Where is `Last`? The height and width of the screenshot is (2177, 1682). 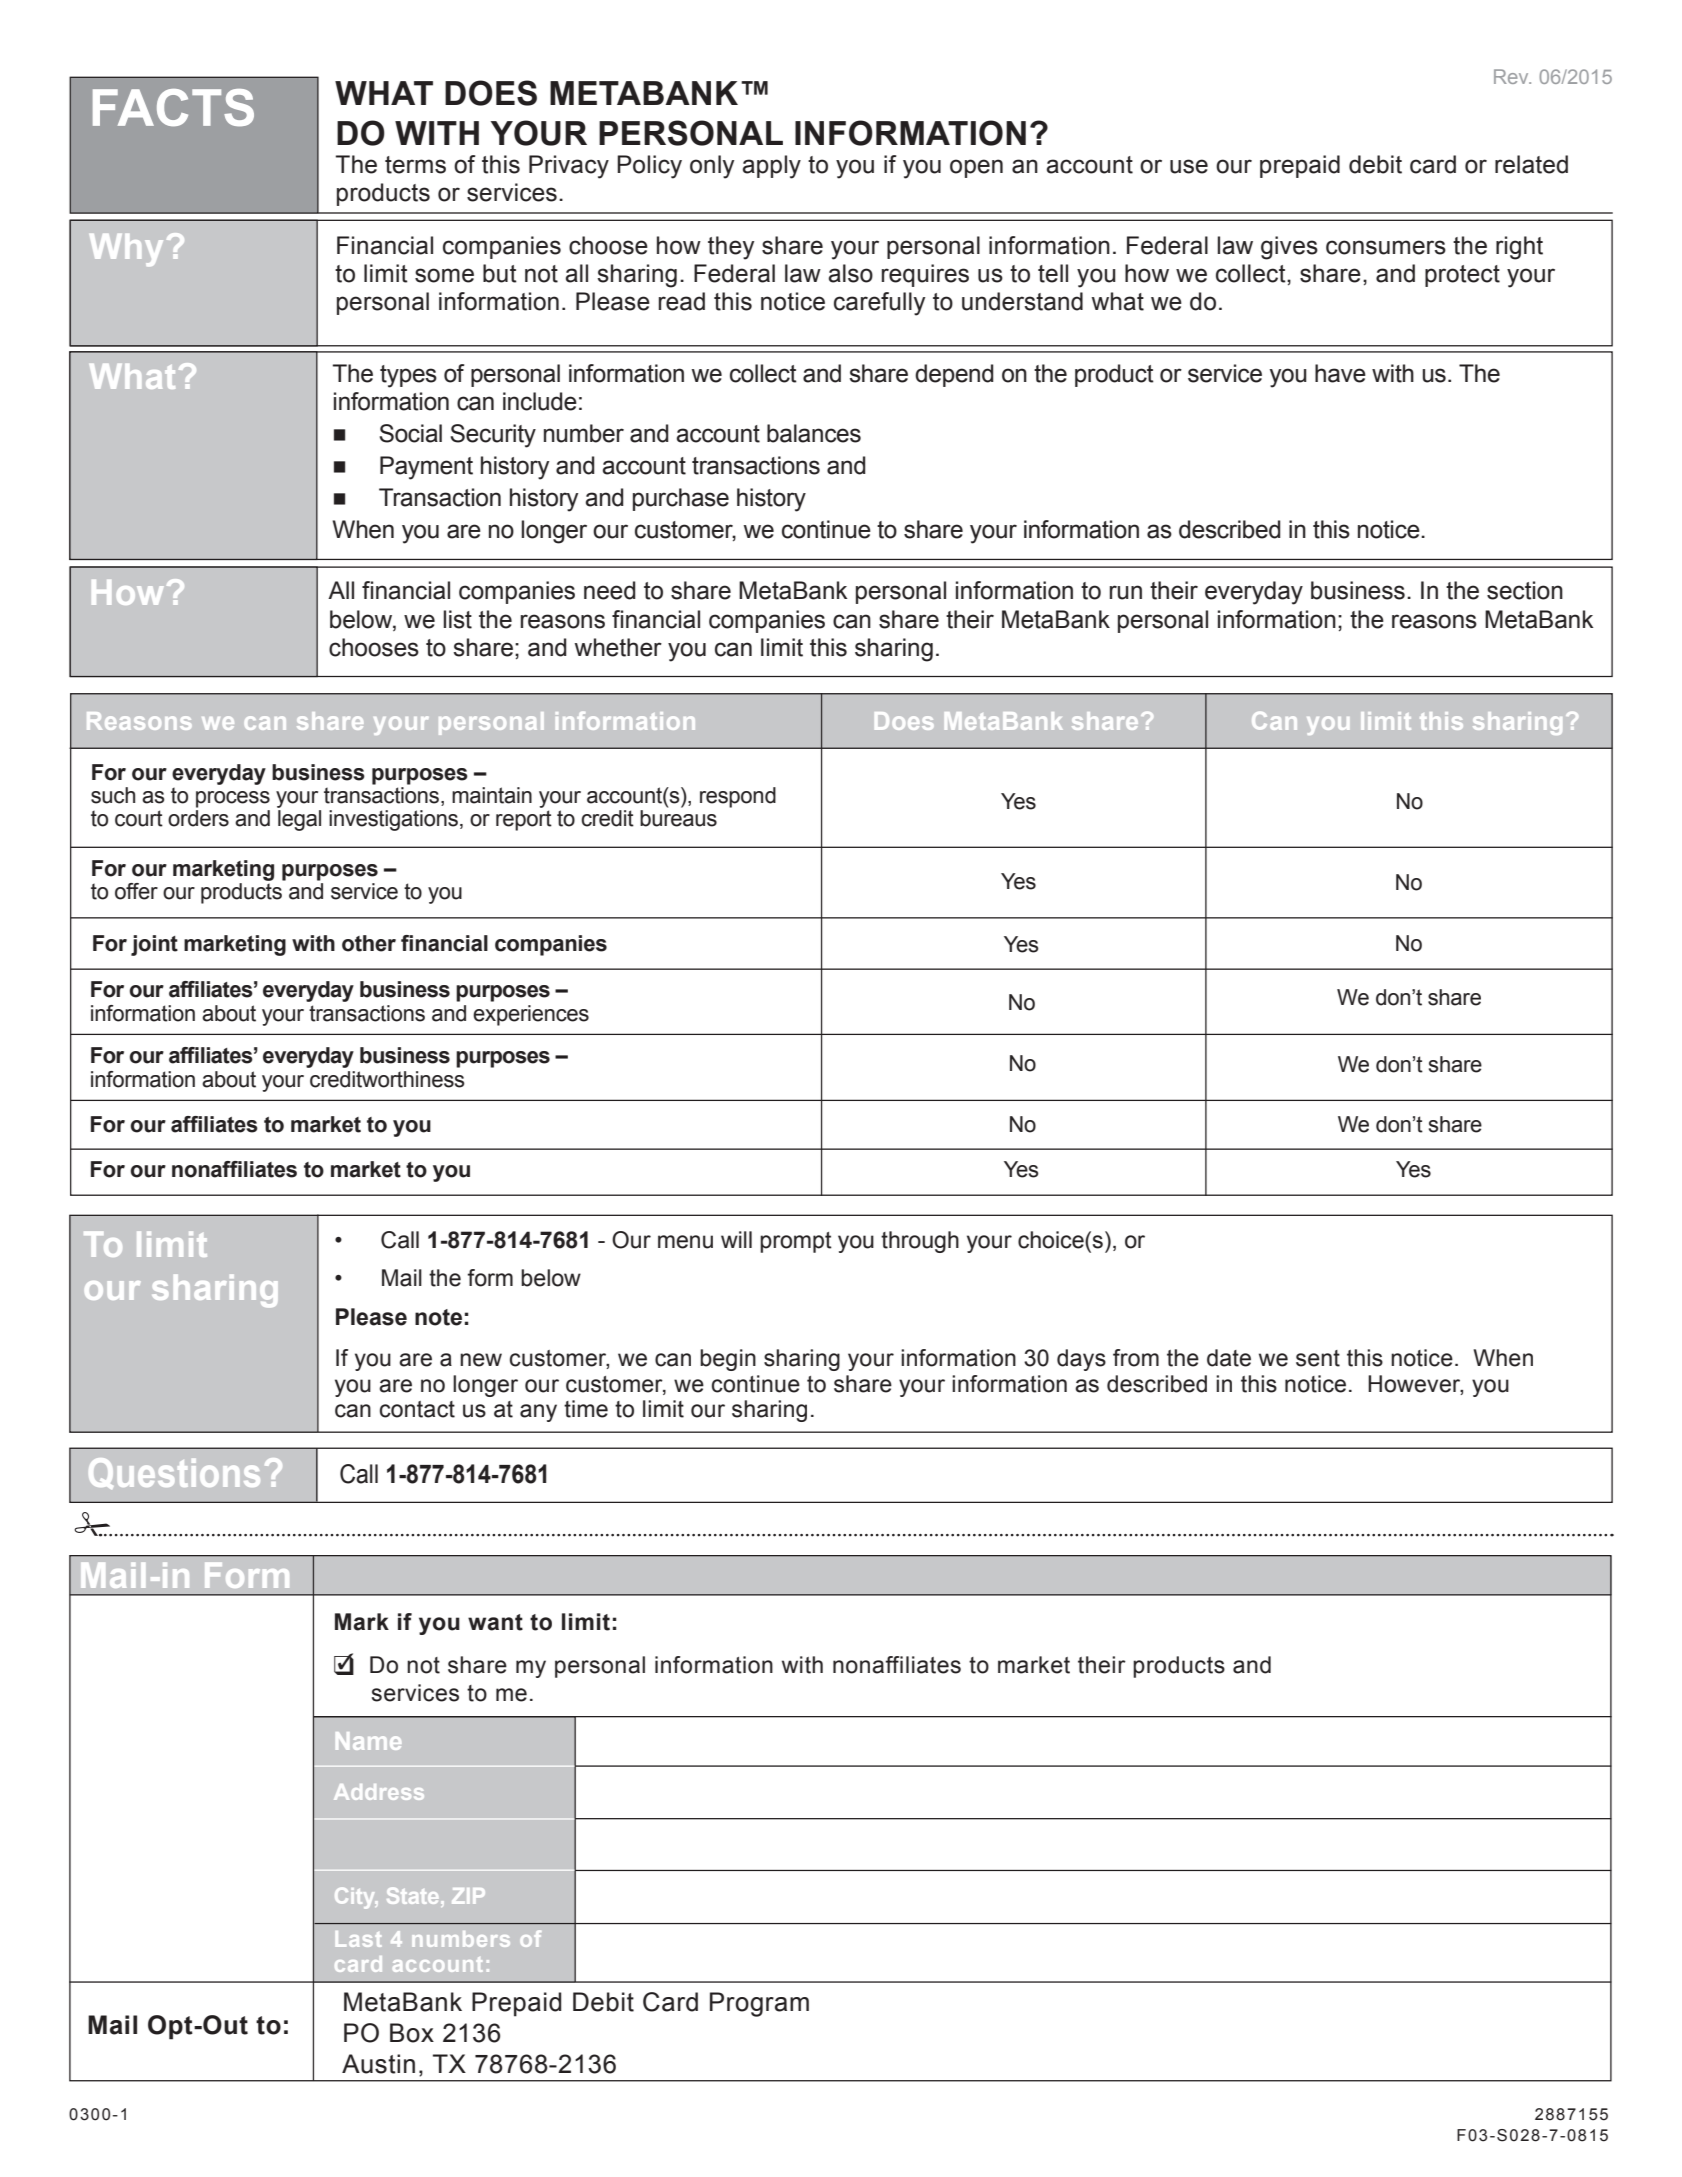 Last is located at coordinates (358, 1939).
